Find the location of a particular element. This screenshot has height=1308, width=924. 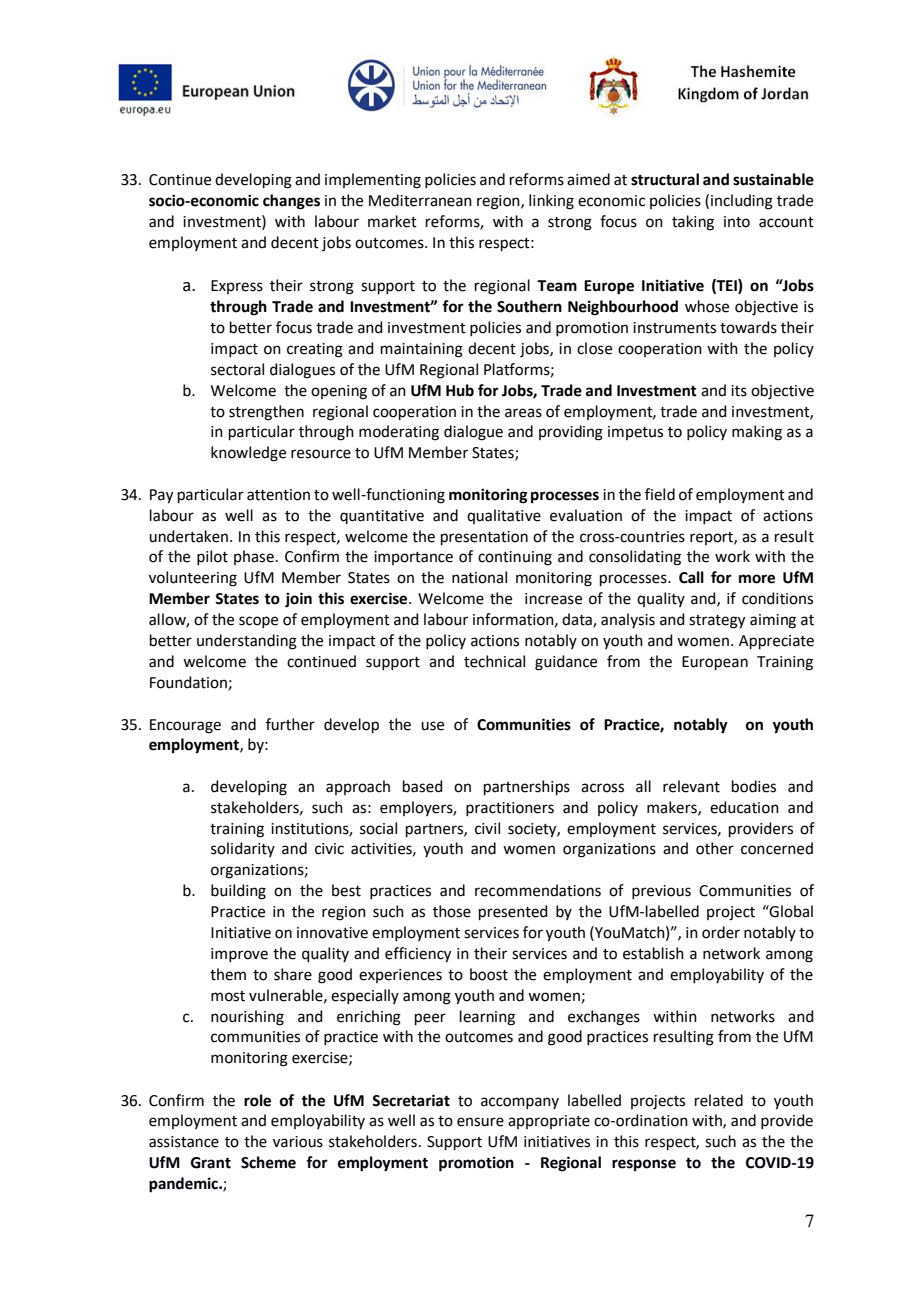

technical is located at coordinates (494, 661).
